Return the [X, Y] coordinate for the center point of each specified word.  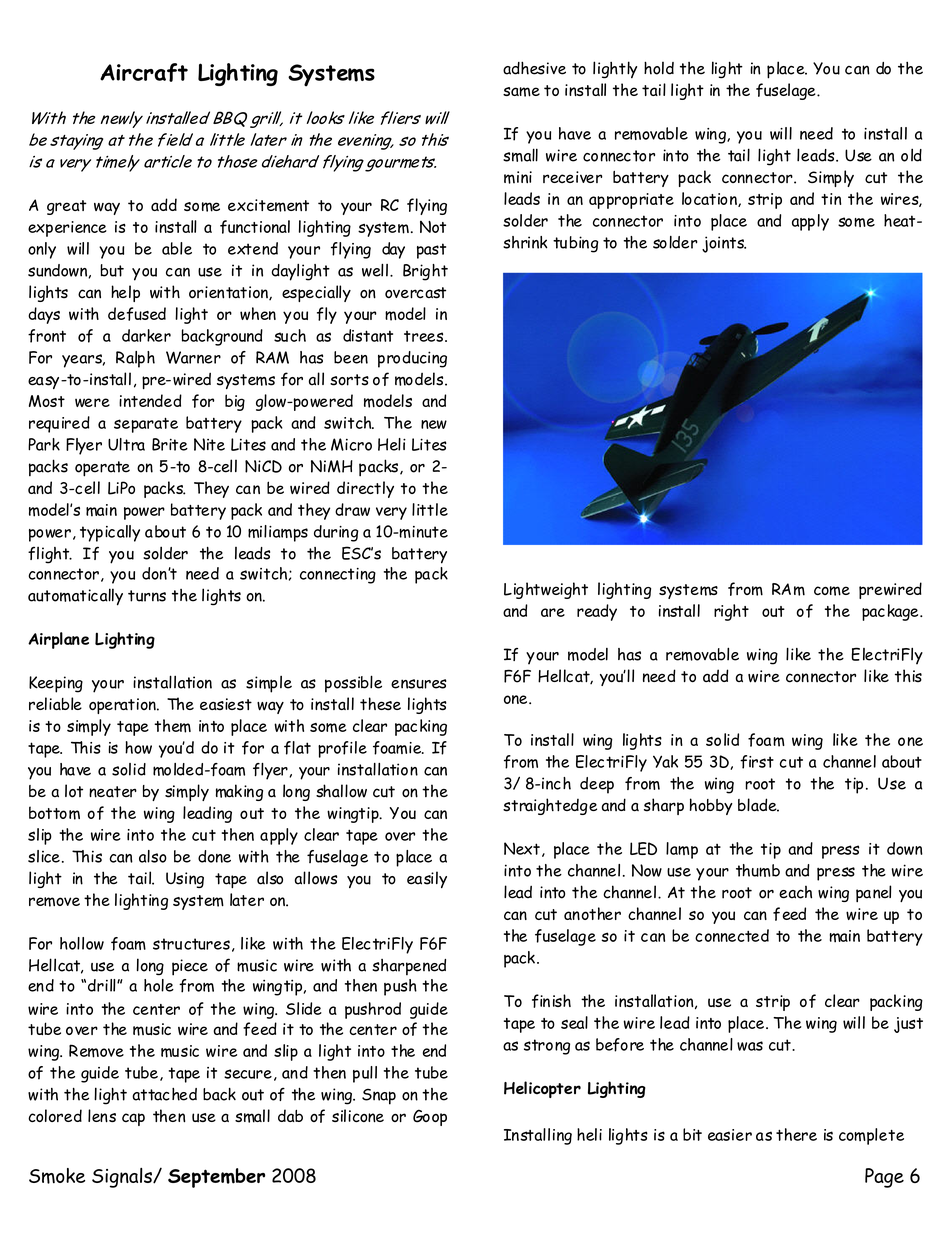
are [553, 612]
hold [659, 68]
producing [412, 359]
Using [185, 880]
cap [133, 1119]
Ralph [135, 359]
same [521, 92]
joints [724, 244]
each [795, 892]
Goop [430, 1117]
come [832, 591]
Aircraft [144, 72]
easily [427, 879]
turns [147, 596]
